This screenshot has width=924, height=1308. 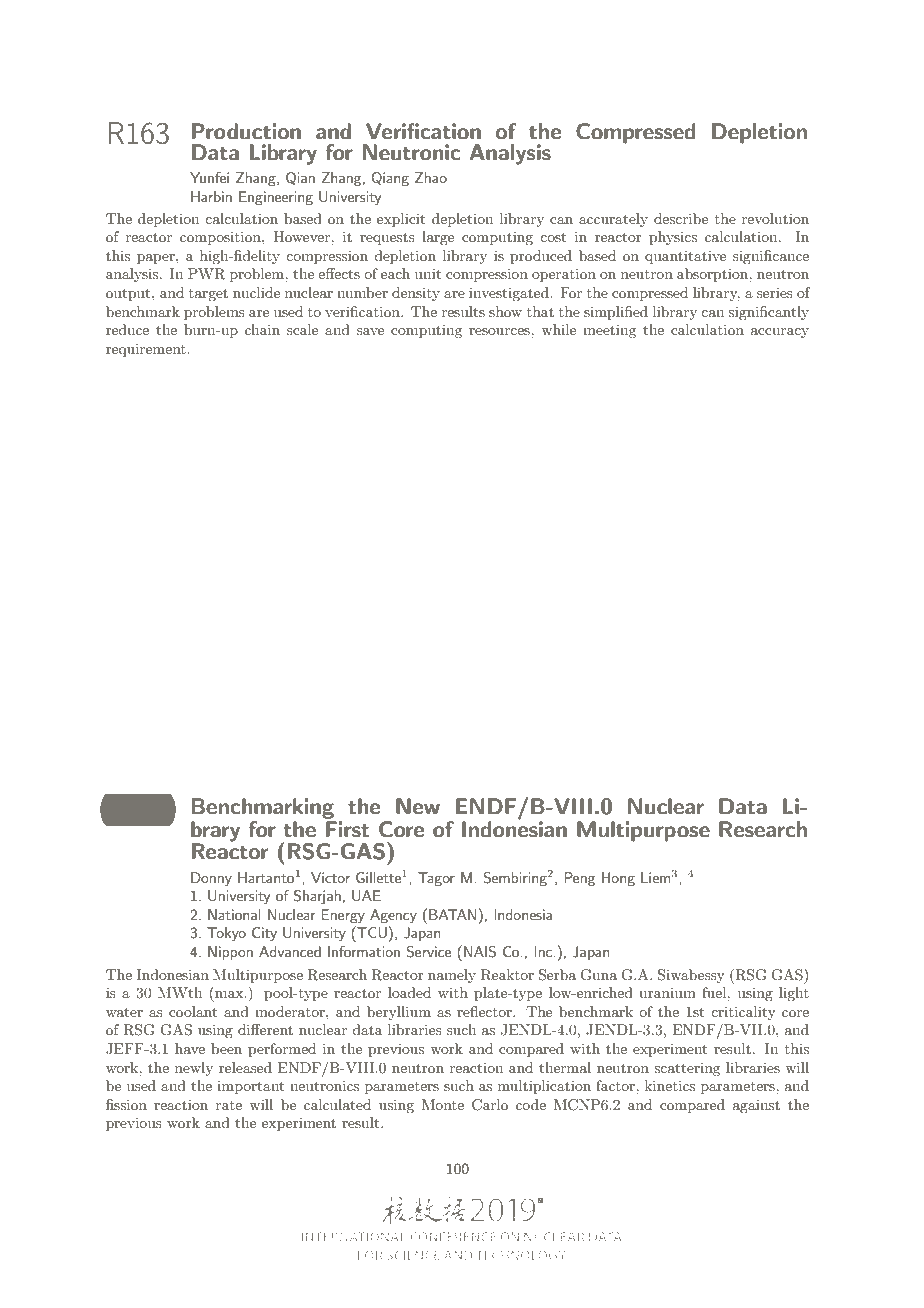 I want to click on Hong, so click(x=618, y=879).
